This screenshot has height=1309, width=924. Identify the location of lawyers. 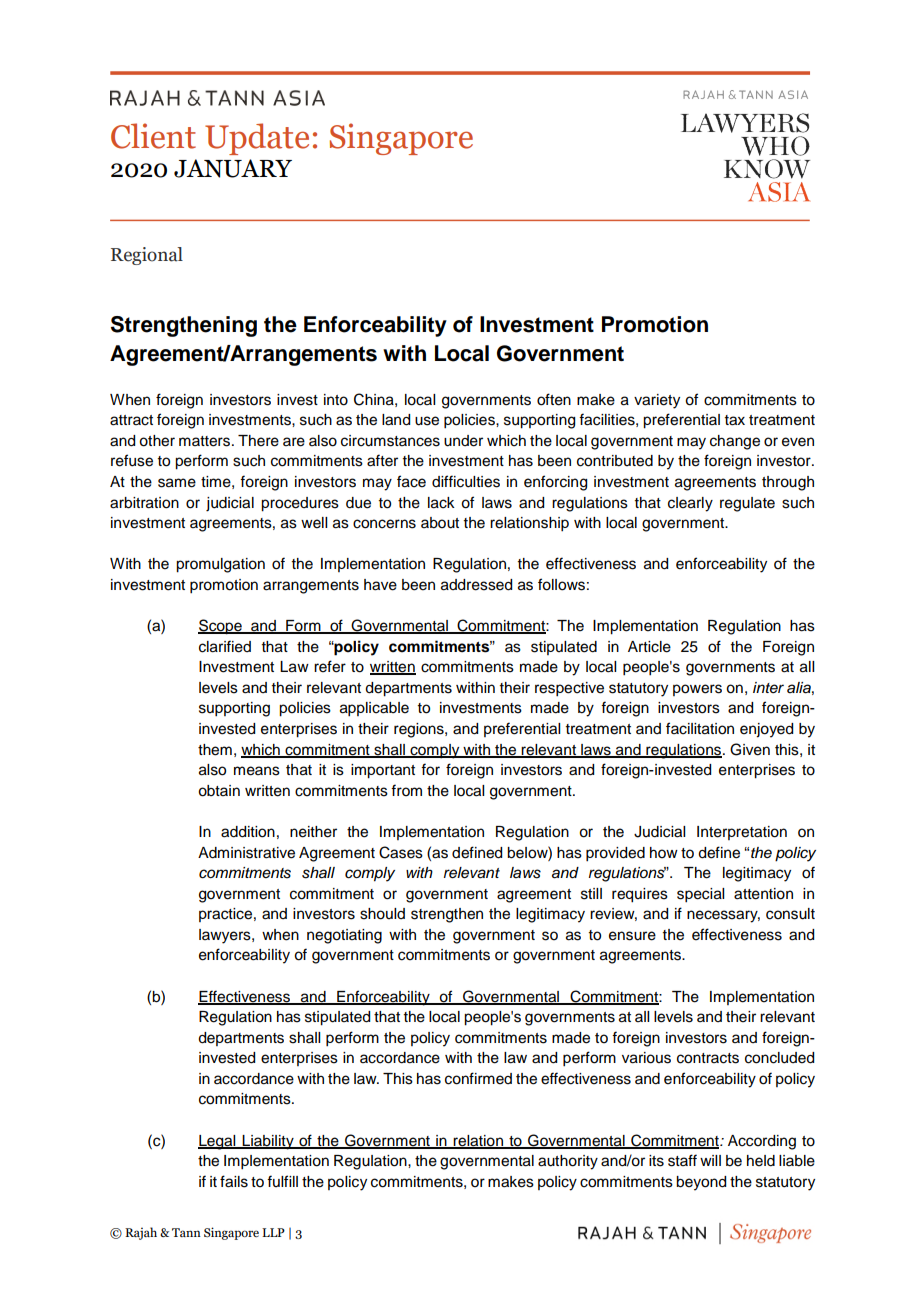
(226, 936).
